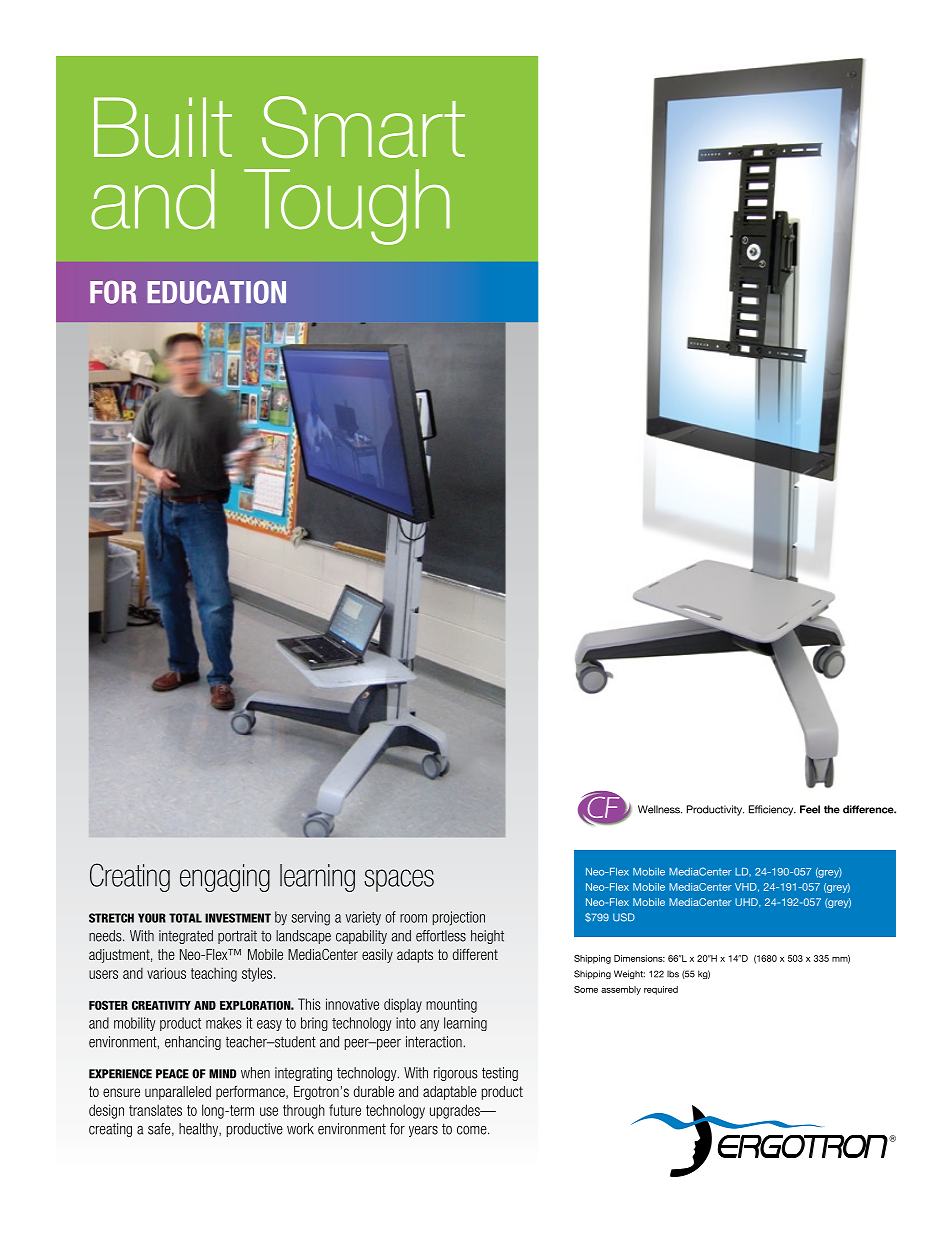  Describe the element at coordinates (450, 1093) in the page. I see `adaptable` at that location.
